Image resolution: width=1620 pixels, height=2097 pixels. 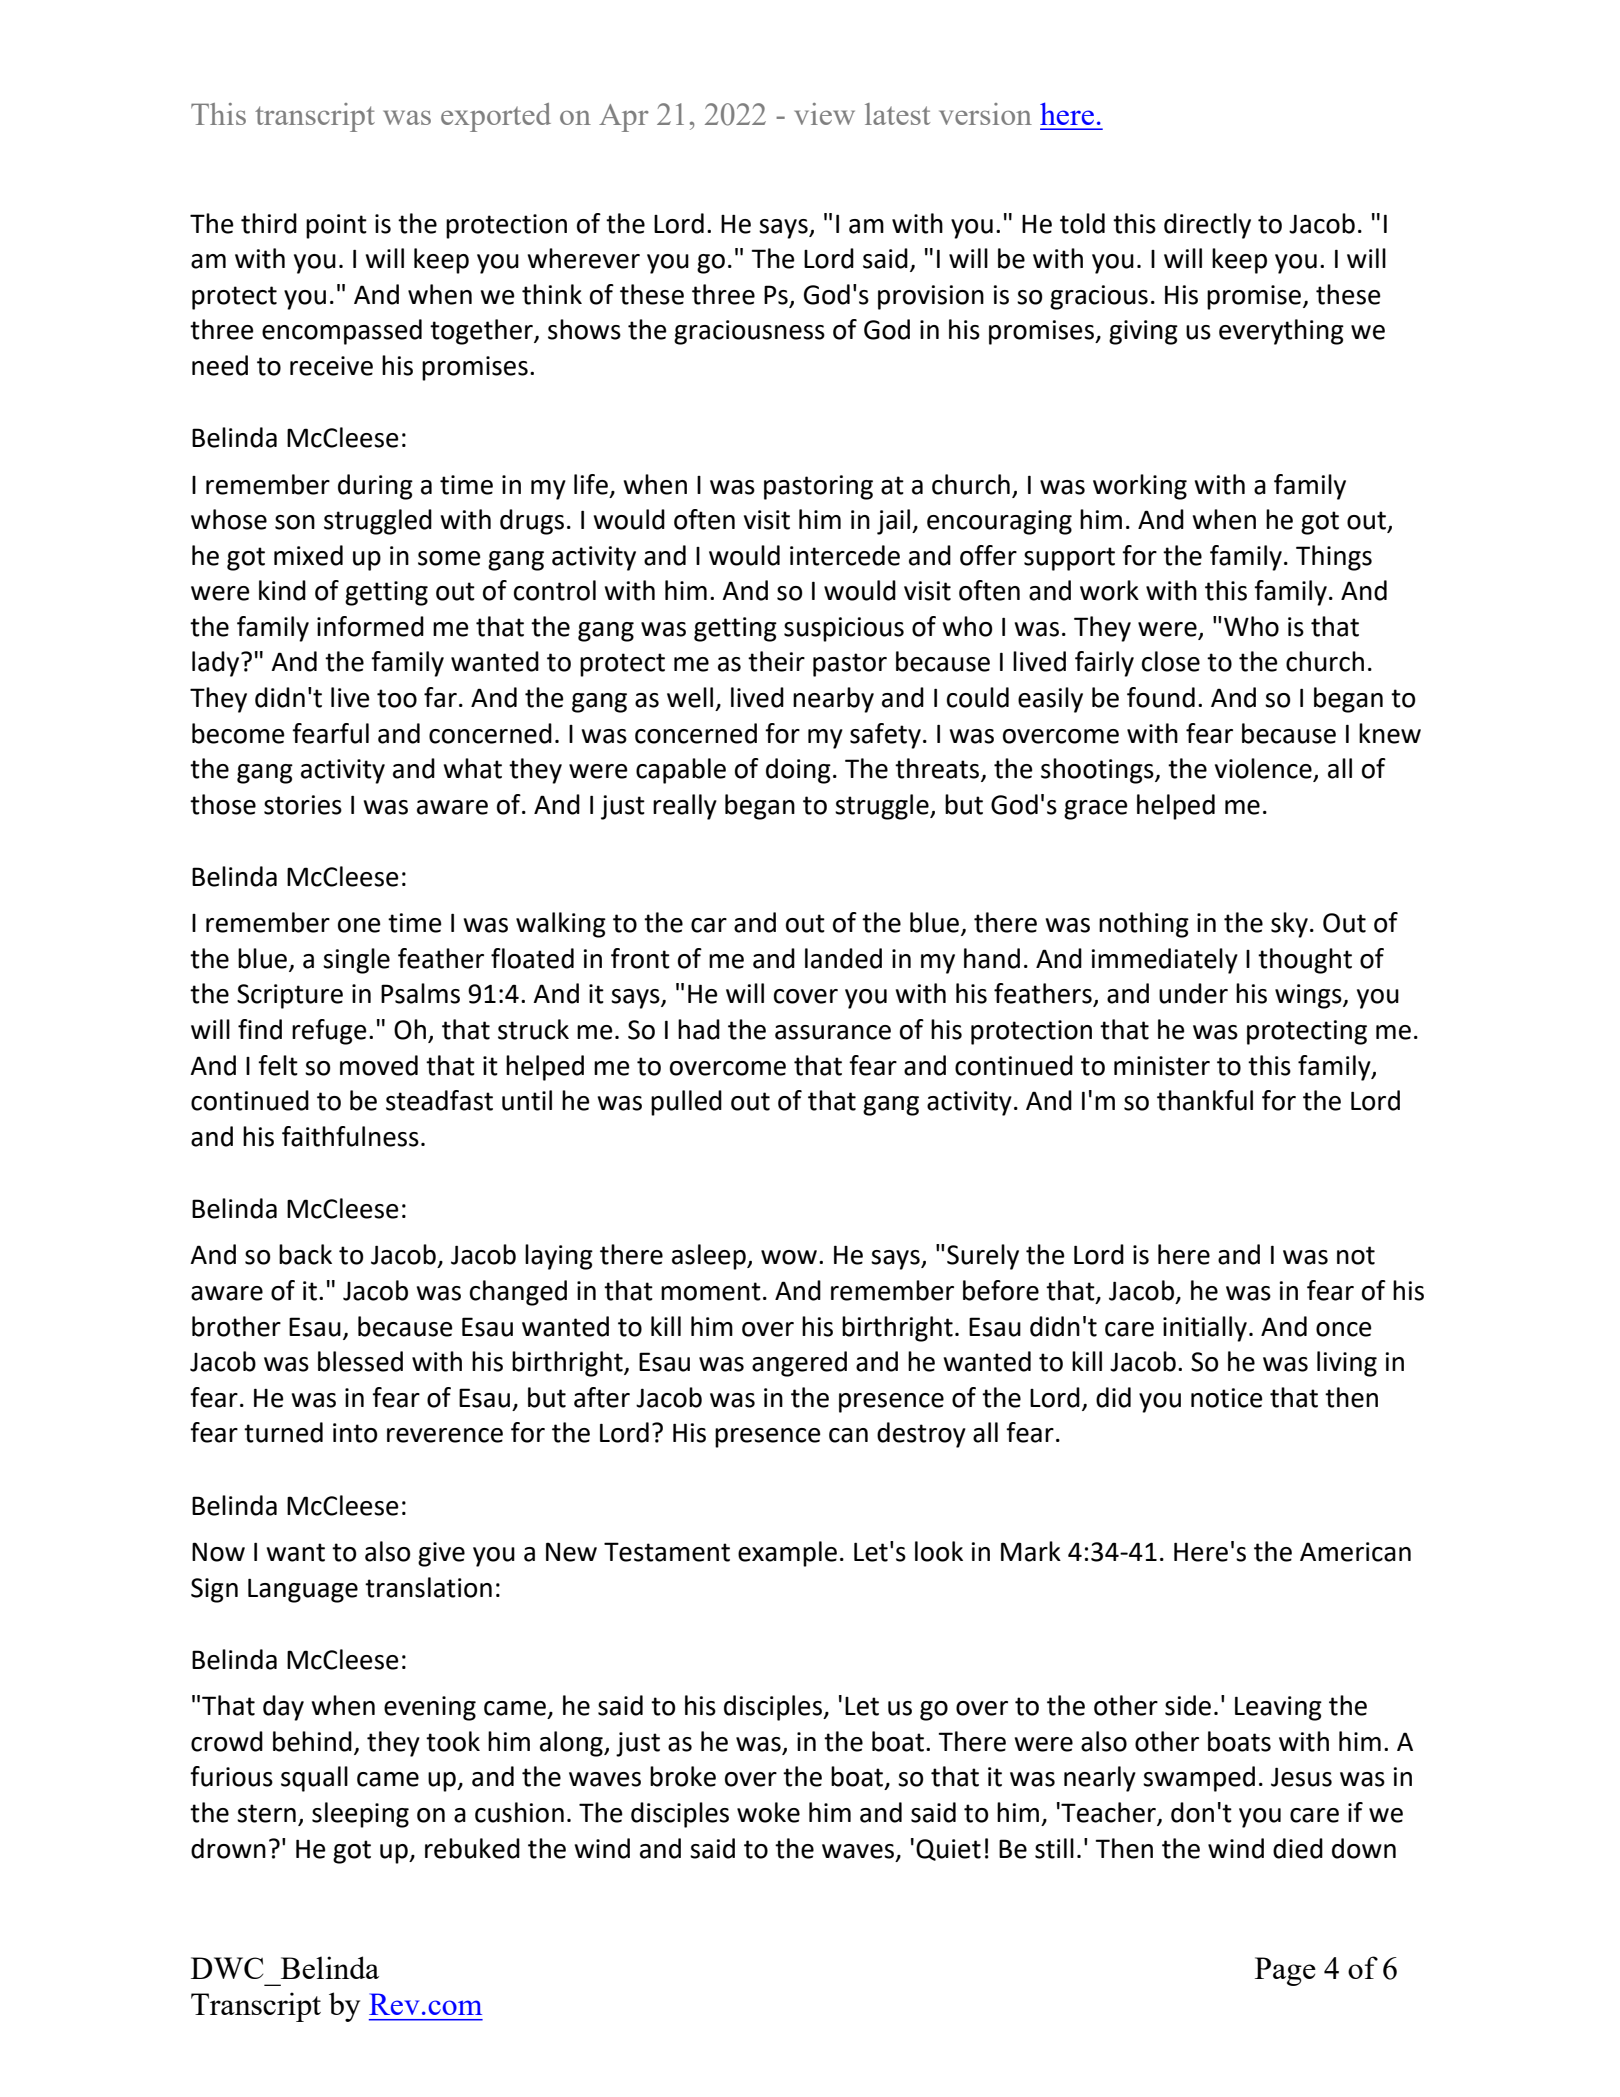 I want to click on under, so click(x=1193, y=993).
